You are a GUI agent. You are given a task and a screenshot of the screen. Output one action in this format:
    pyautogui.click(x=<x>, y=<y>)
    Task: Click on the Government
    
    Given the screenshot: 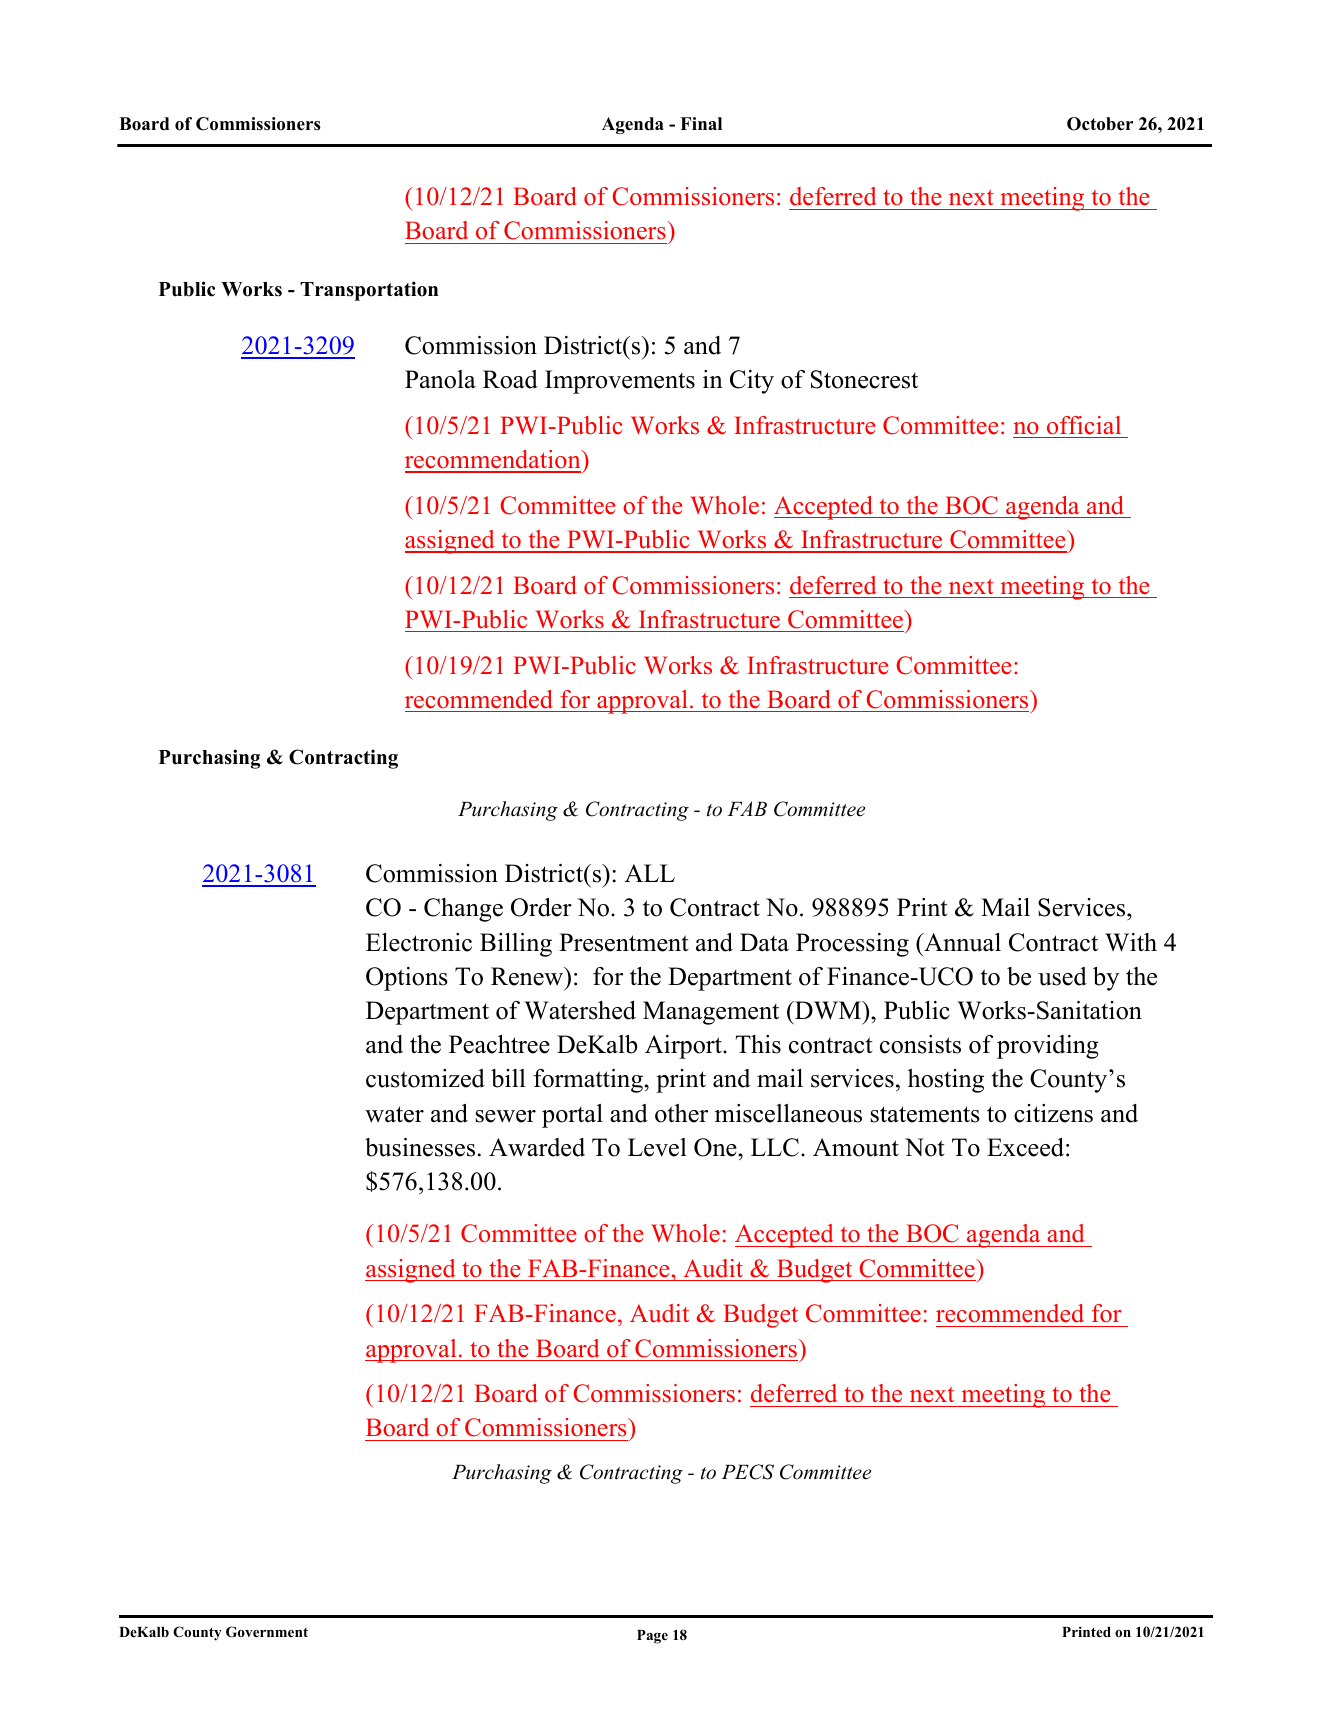 What is the action you would take?
    pyautogui.click(x=267, y=1632)
